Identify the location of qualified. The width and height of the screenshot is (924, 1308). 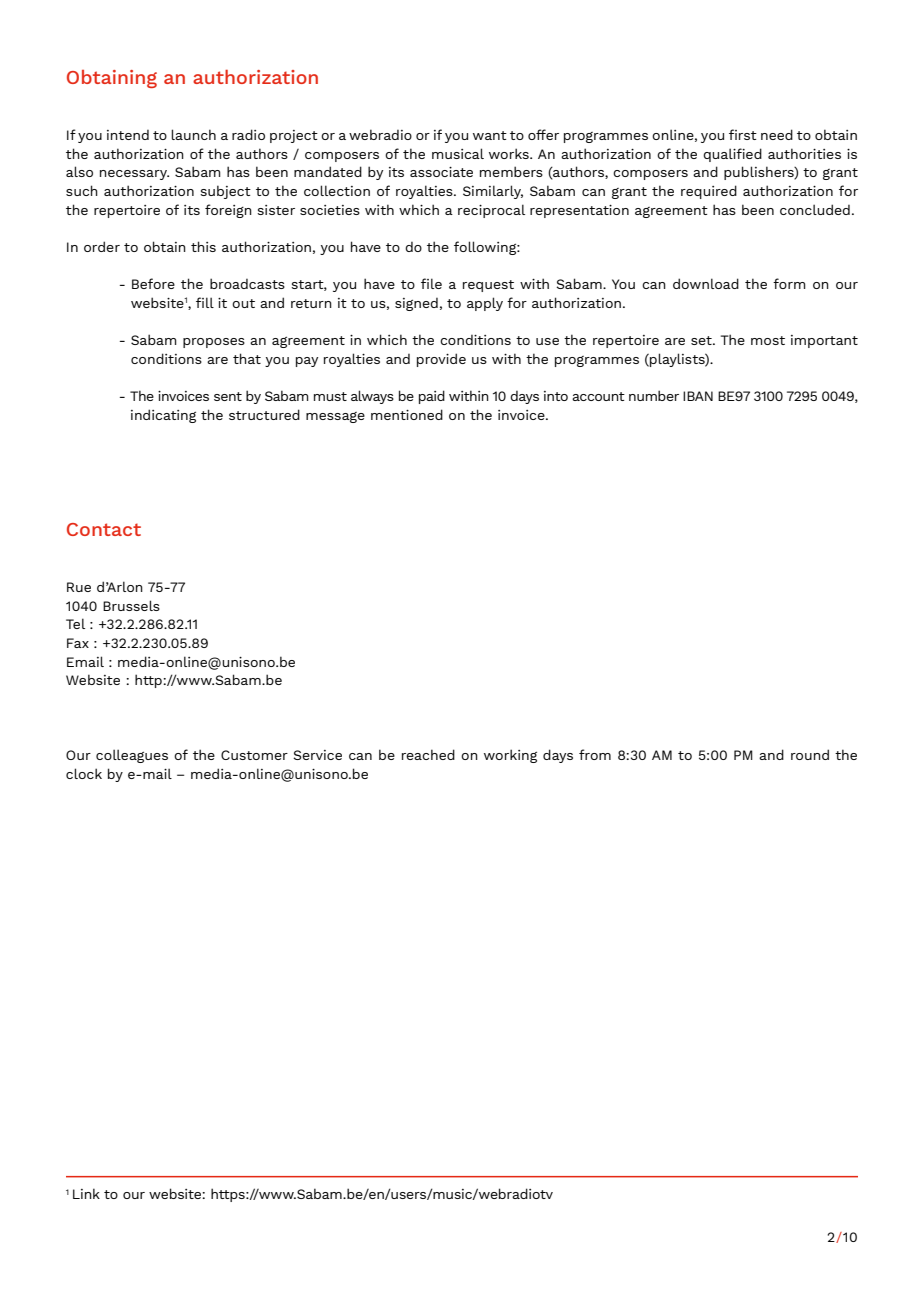
(732, 155).
